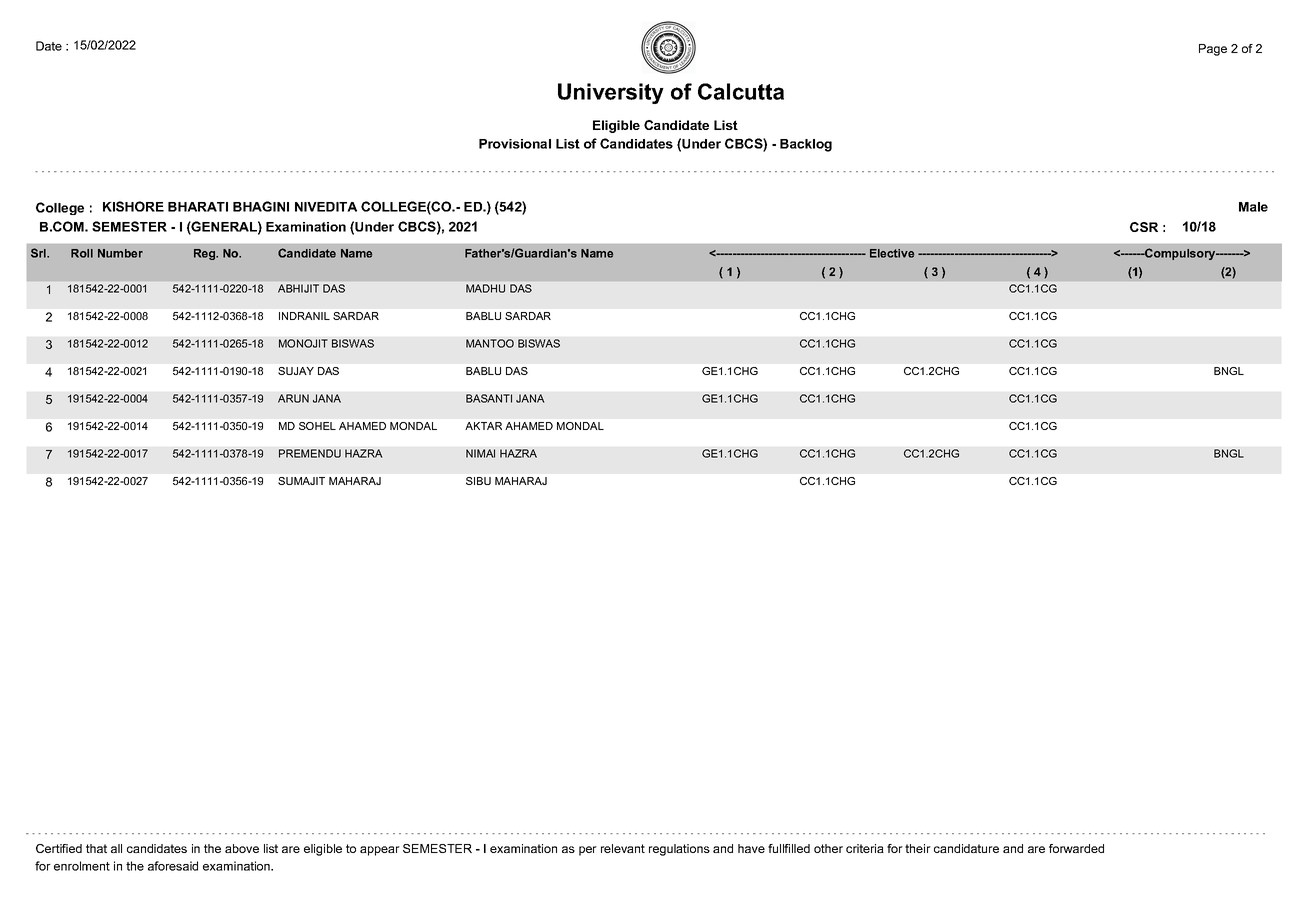 The height and width of the document is (924, 1308). Describe the element at coordinates (296, 371) in the document. I see `SUJAY` at that location.
